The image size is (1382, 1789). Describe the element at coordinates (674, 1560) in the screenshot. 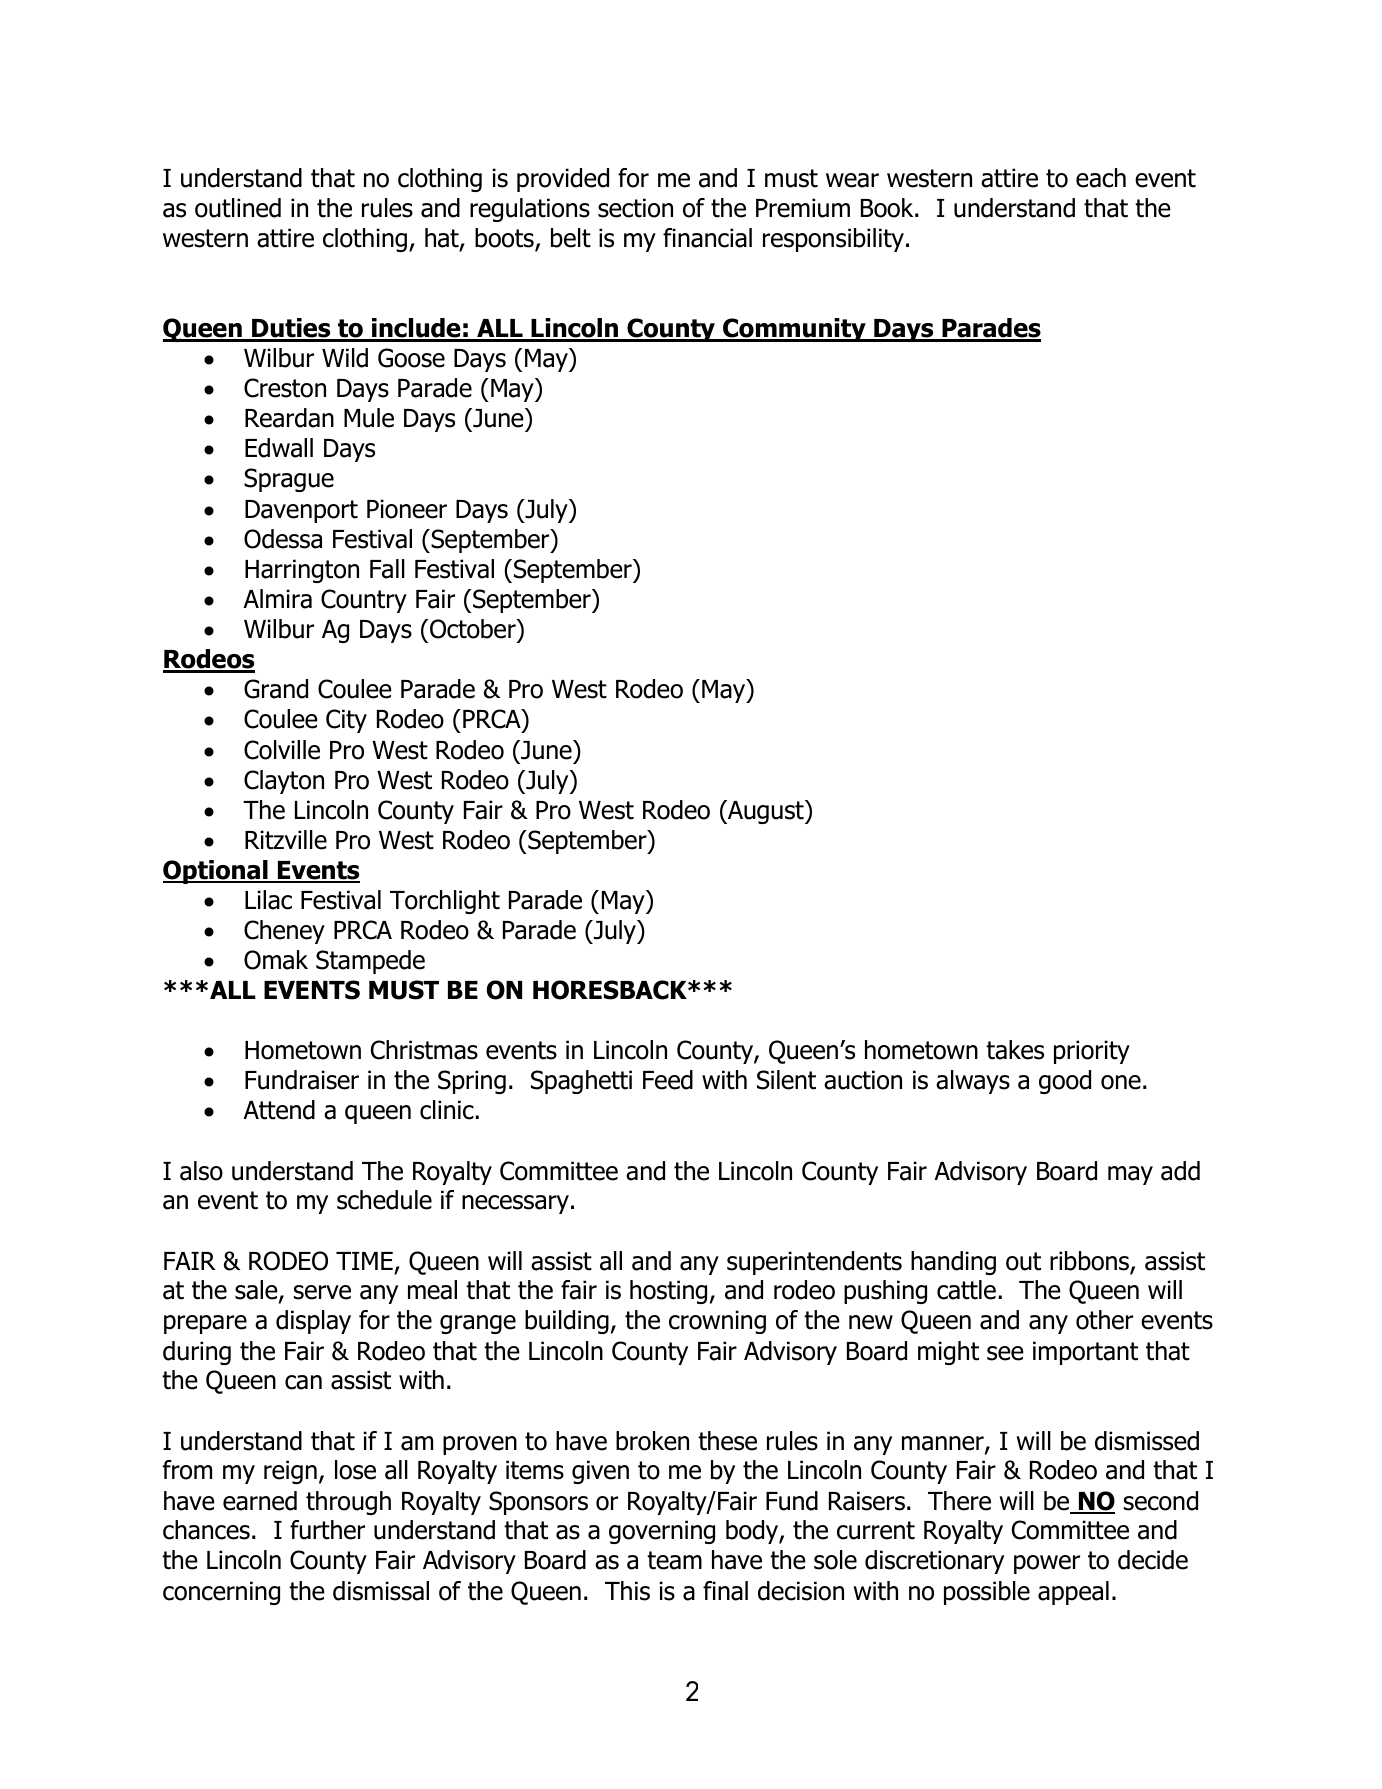

I see `team` at that location.
